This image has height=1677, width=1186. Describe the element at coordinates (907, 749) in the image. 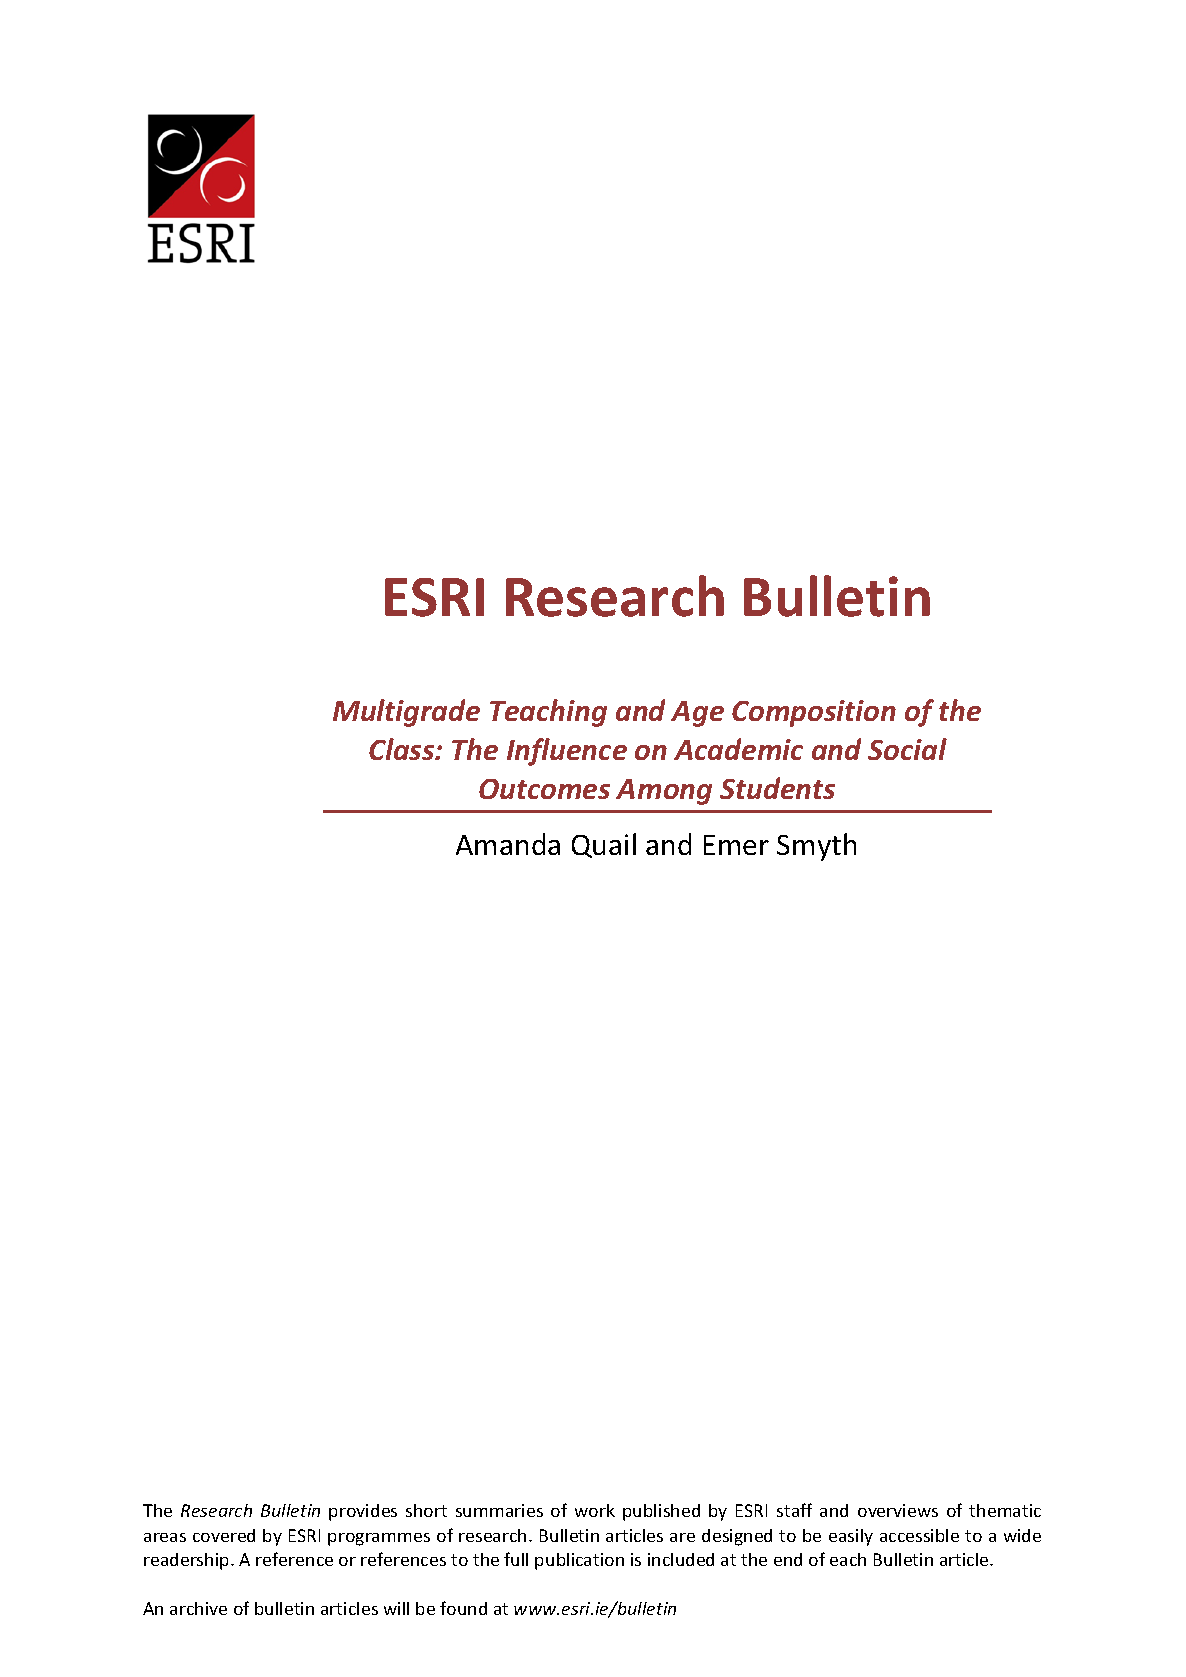

I see `Social` at that location.
